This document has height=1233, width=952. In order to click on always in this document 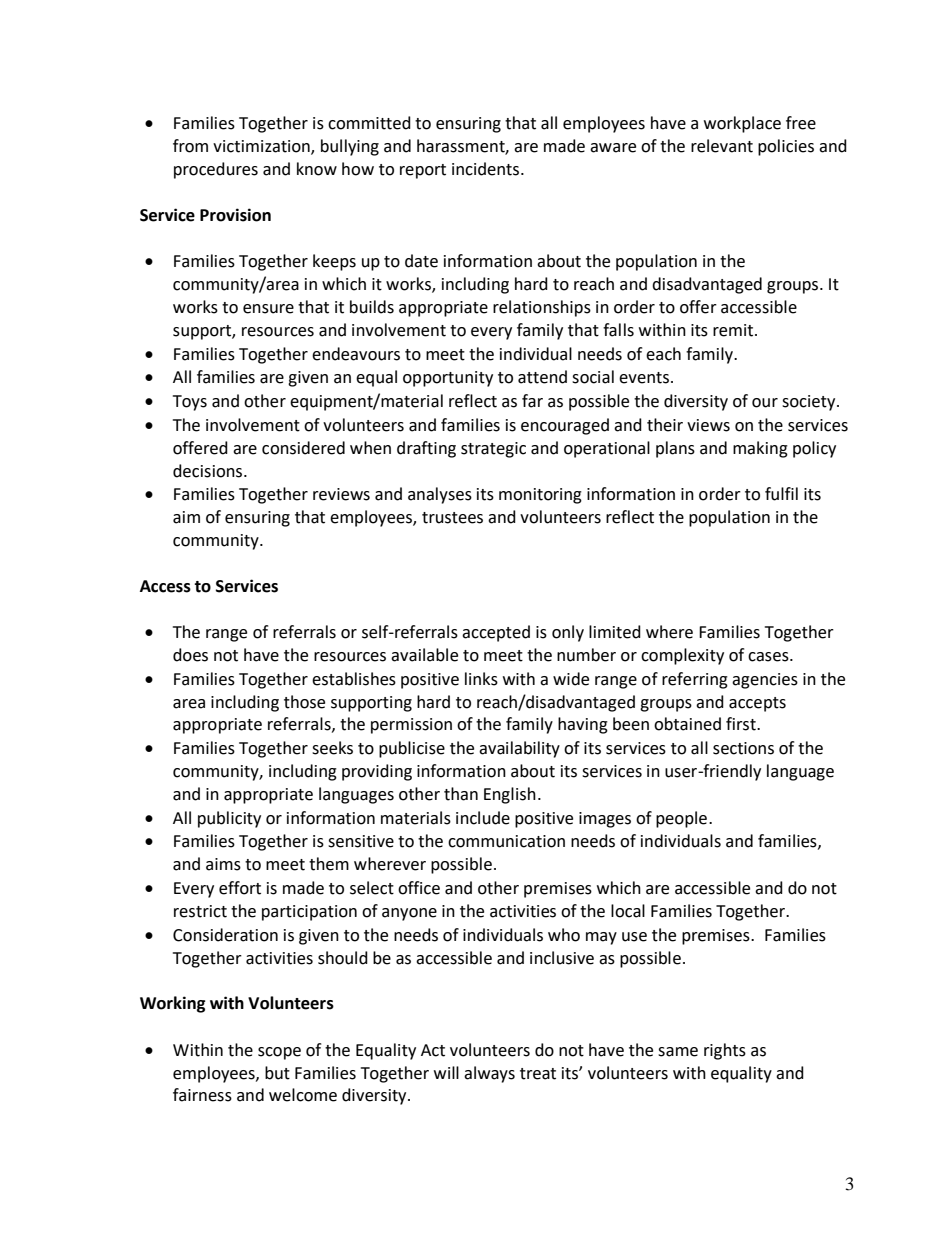, I will do `click(489, 1074)`.
